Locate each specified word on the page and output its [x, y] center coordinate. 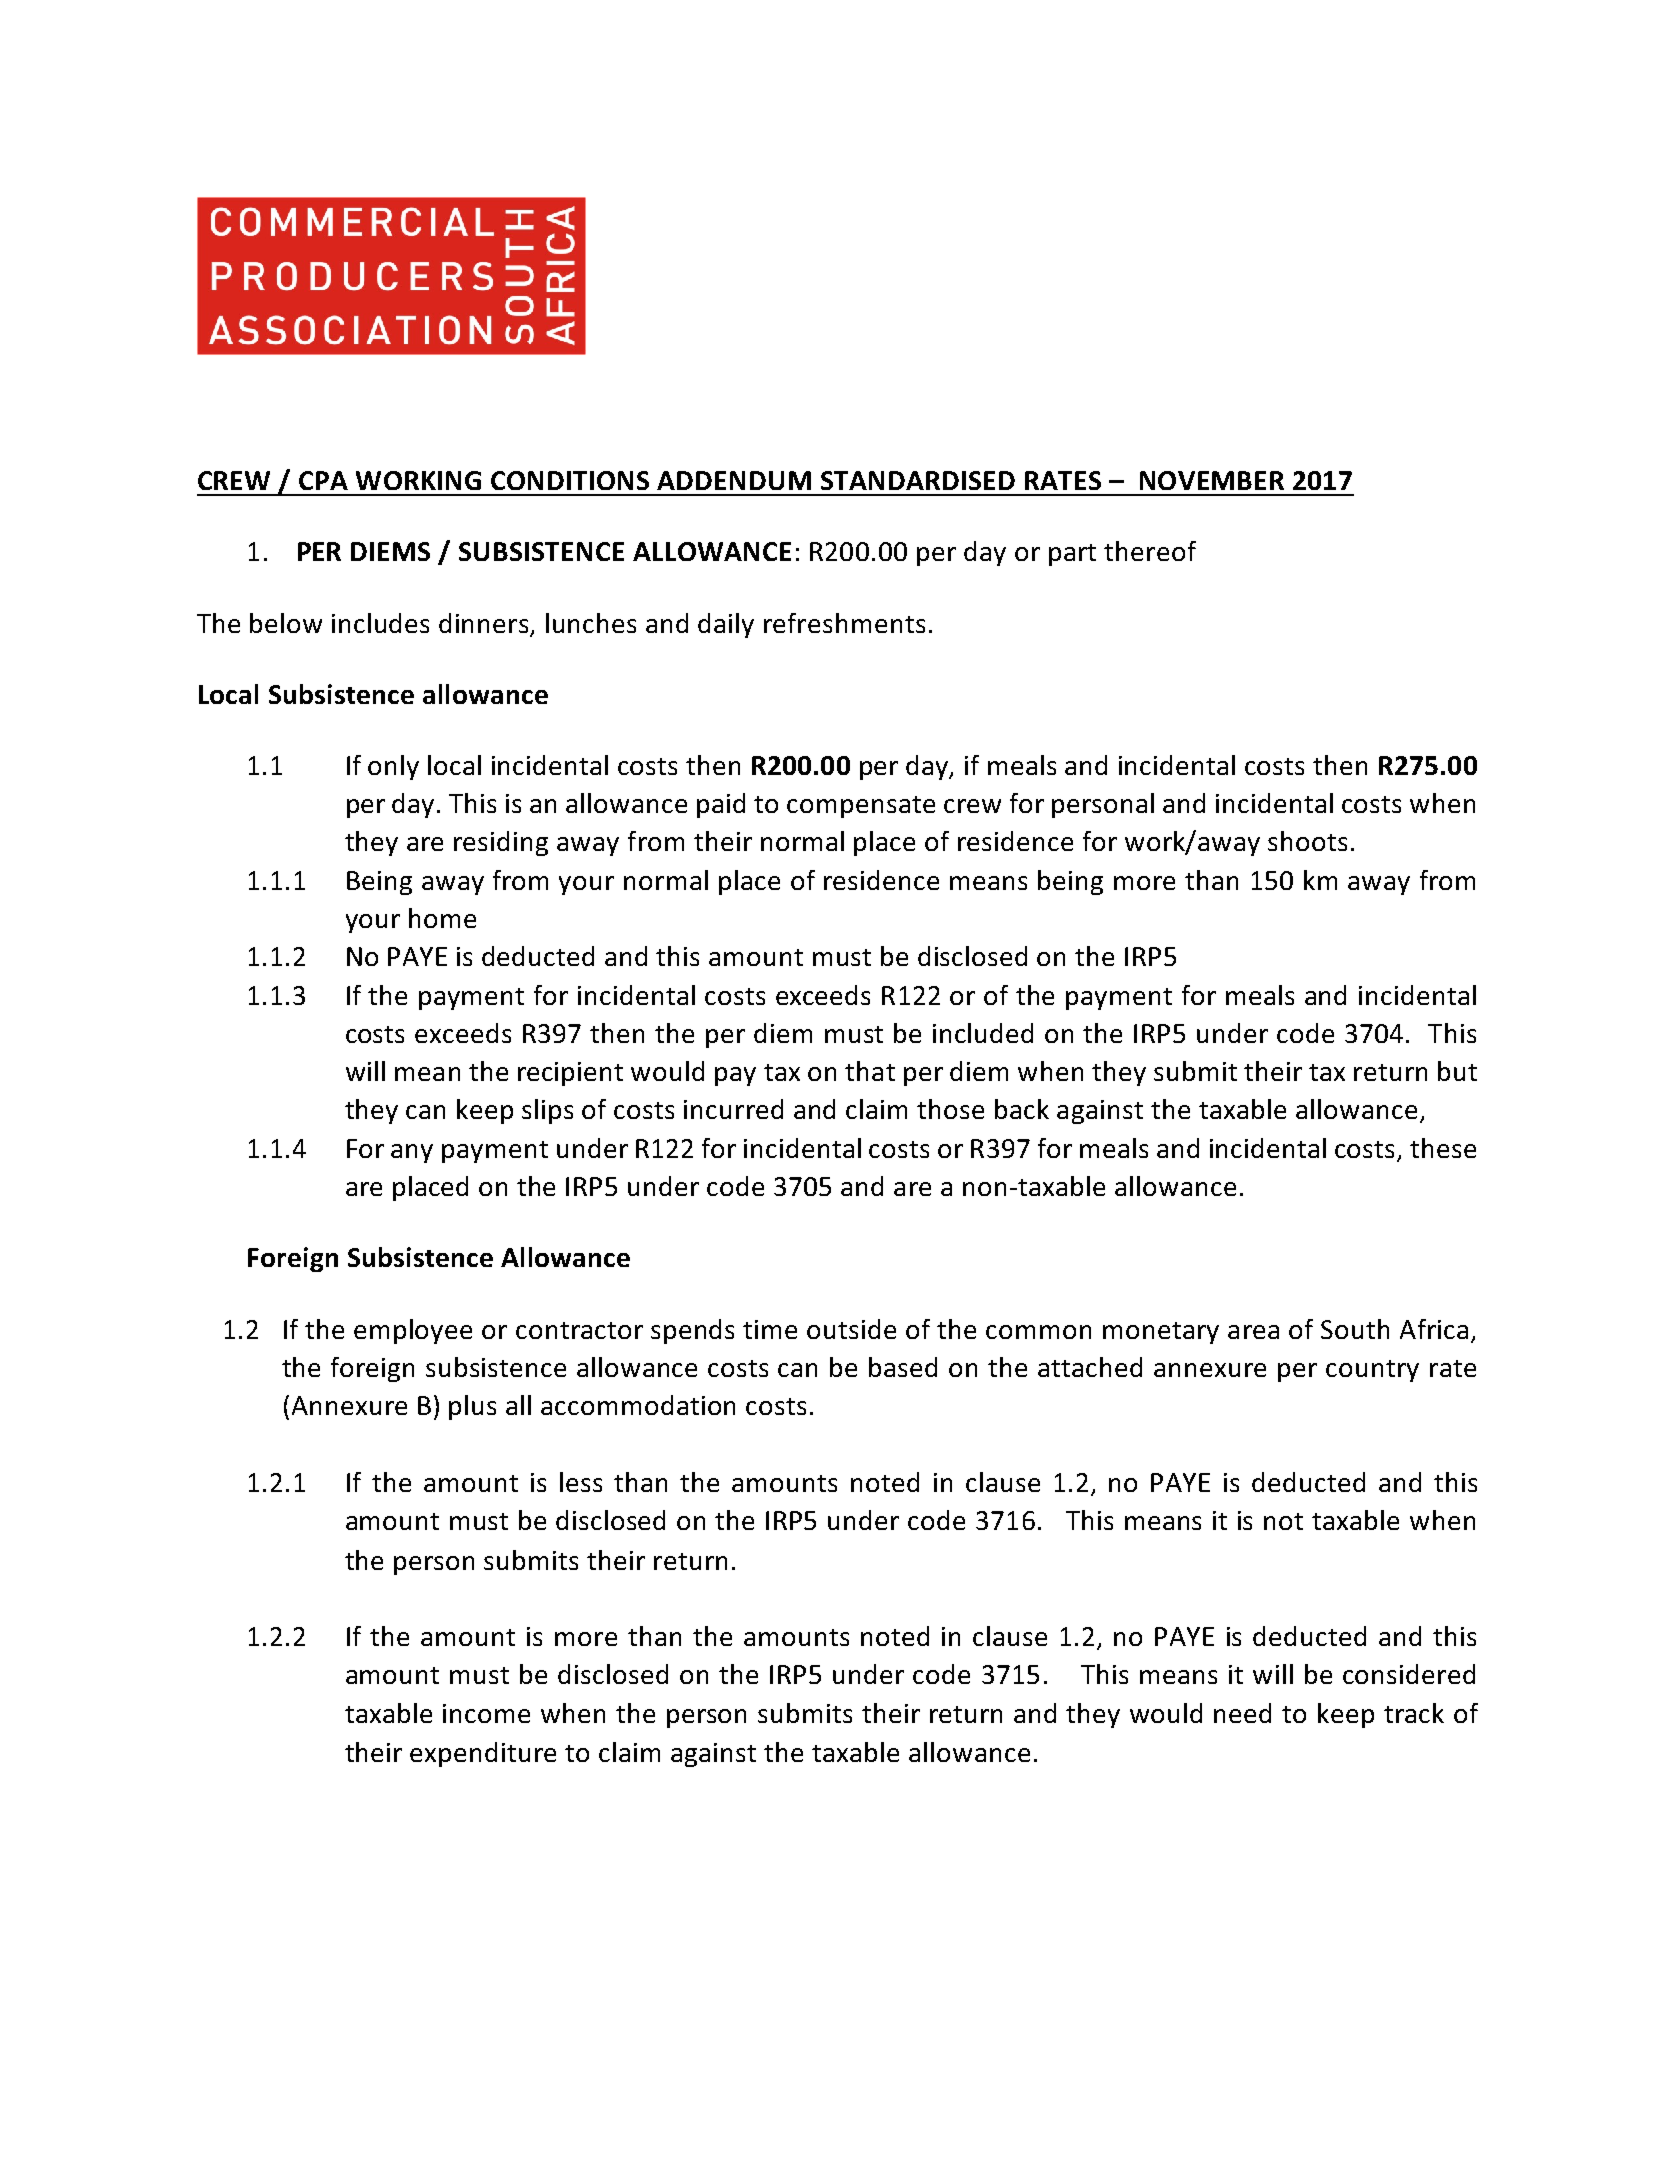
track [1414, 1713]
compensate [861, 807]
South [1355, 1329]
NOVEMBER [1212, 480]
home [442, 918]
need [1242, 1713]
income [486, 1713]
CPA [323, 480]
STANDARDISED [918, 480]
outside [851, 1329]
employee [413, 1331]
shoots [1307, 841]
